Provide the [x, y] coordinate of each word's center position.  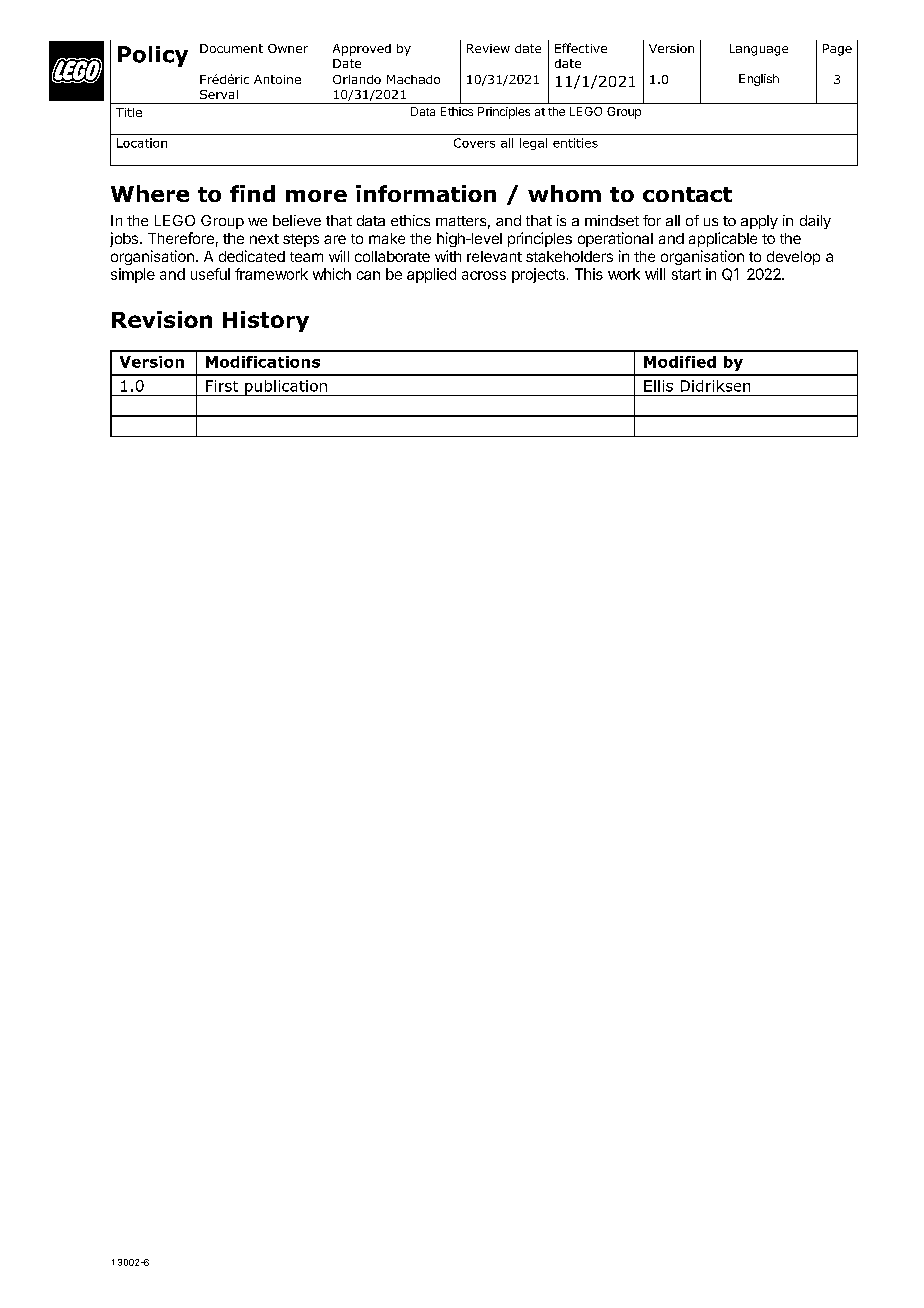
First [222, 386]
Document [231, 48]
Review [488, 48]
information [426, 193]
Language [759, 50]
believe [297, 220]
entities [575, 143]
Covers [474, 143]
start [686, 274]
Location [142, 143]
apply [759, 222]
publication [286, 388]
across [484, 275]
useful [210, 274]
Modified [680, 362]
